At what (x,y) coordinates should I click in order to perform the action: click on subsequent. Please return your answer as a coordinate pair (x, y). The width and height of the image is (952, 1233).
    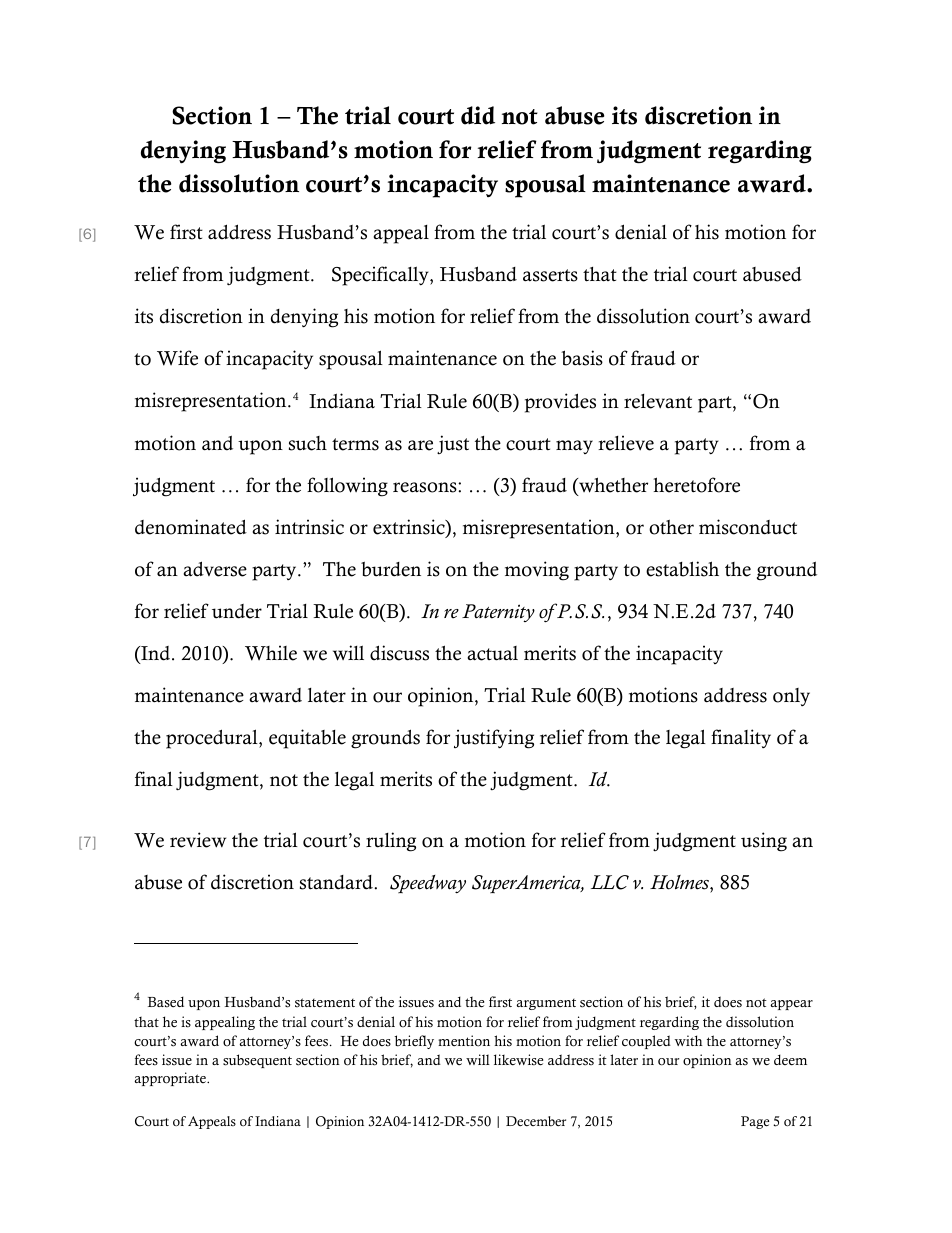
    Looking at the image, I should click on (257, 1061).
